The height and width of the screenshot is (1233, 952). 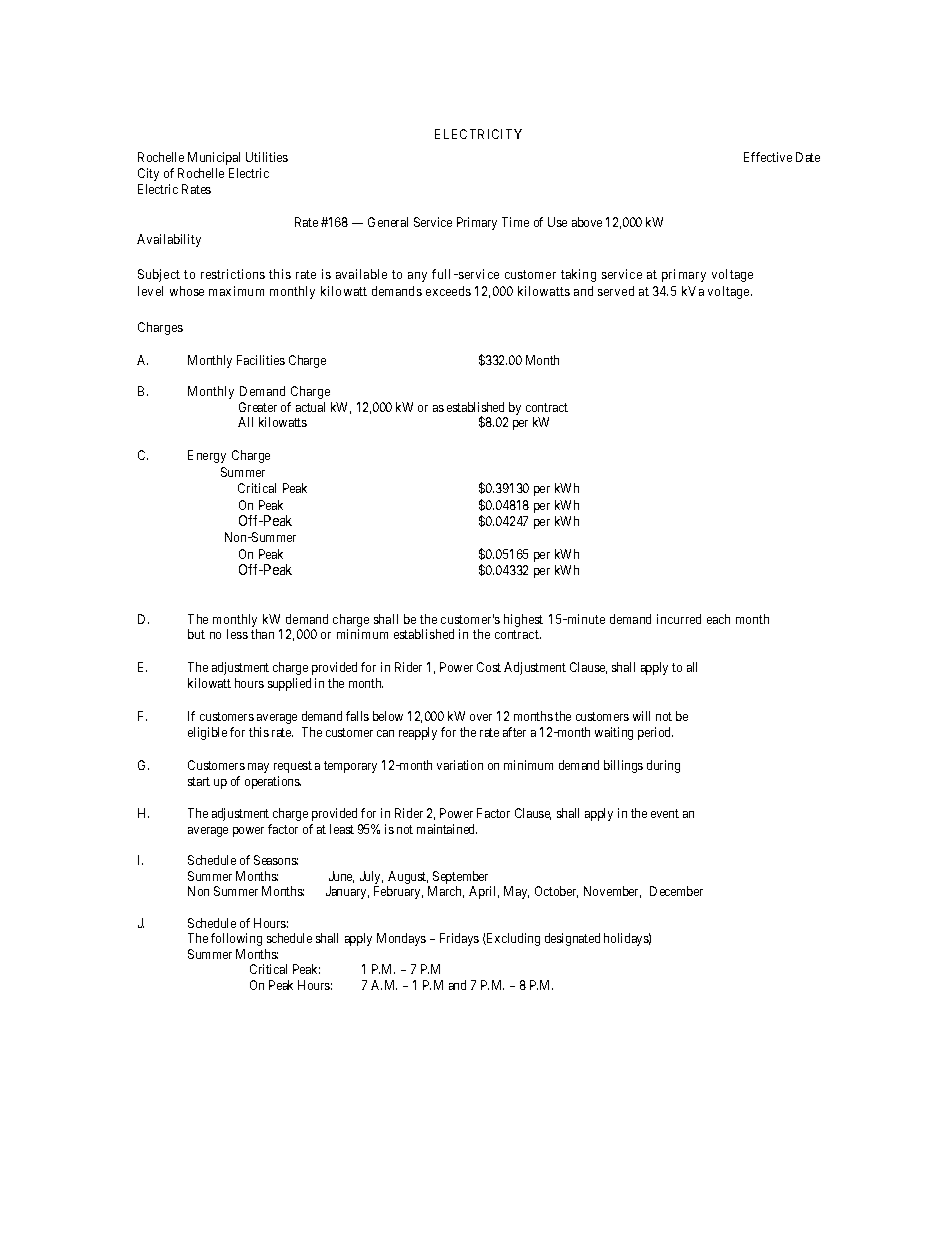 What do you see at coordinates (236, 939) in the screenshot?
I see `following` at bounding box center [236, 939].
